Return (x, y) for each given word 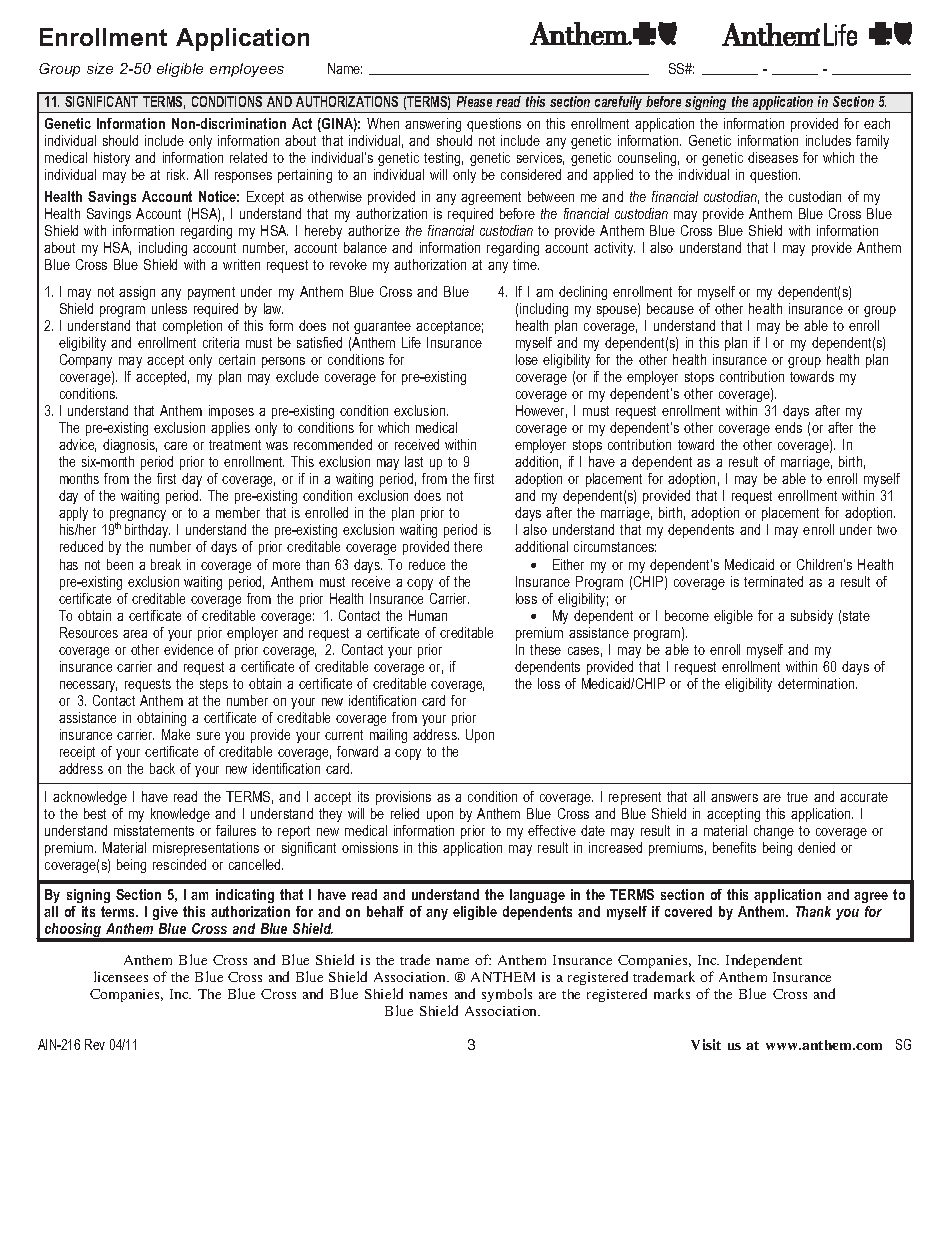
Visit (706, 1044)
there (468, 546)
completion (192, 327)
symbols (507, 995)
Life (411, 342)
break (166, 564)
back (162, 768)
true (797, 797)
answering (433, 125)
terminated (773, 581)
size (100, 68)
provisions (403, 798)
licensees (121, 976)
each (877, 123)
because (670, 308)
